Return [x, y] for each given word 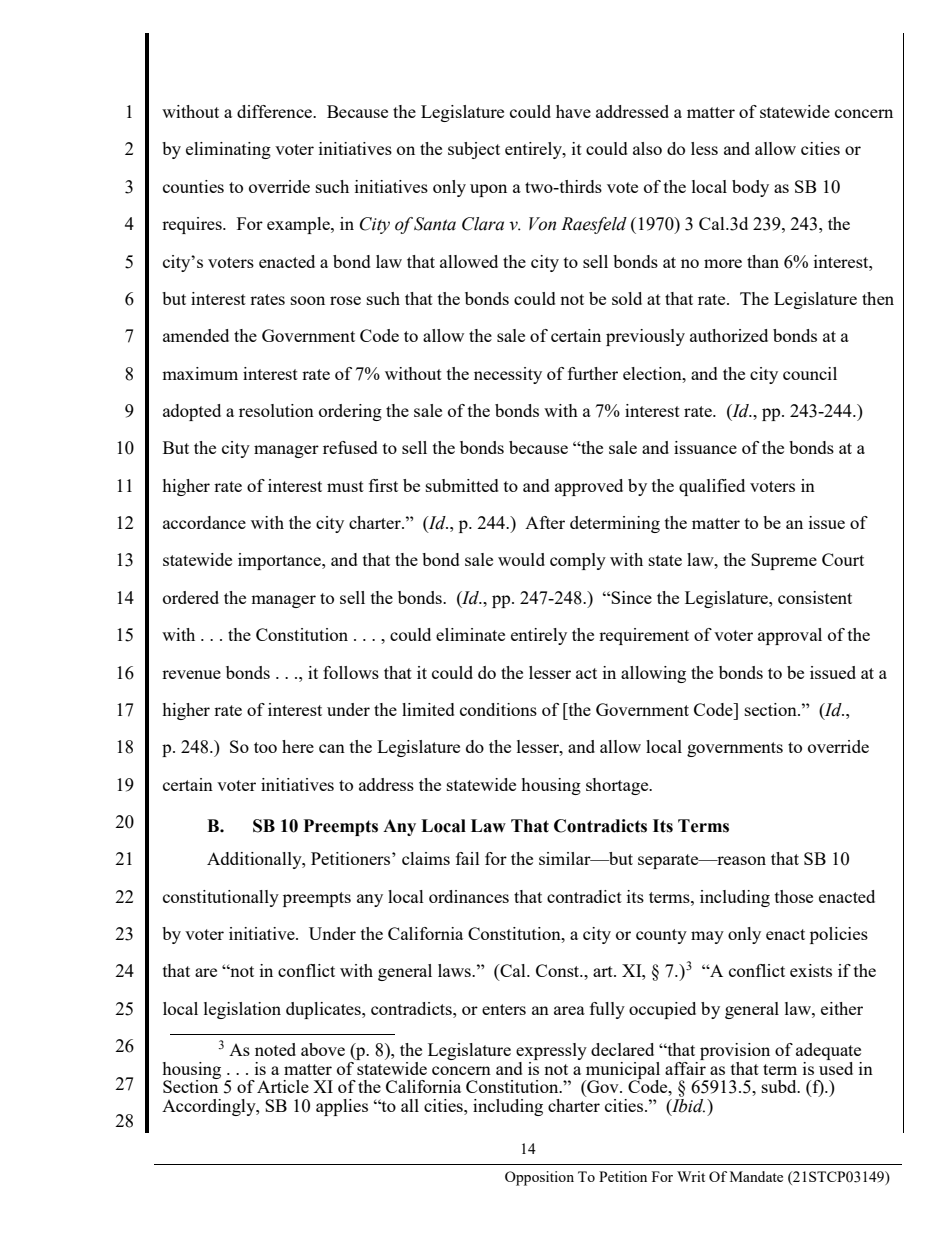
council [810, 373]
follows [351, 672]
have [573, 111]
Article [283, 1086]
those [794, 896]
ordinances [469, 896]
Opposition [539, 1178]
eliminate [470, 634]
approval [790, 636]
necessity [508, 375]
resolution [276, 410]
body [750, 188]
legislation [242, 1010]
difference [276, 111]
